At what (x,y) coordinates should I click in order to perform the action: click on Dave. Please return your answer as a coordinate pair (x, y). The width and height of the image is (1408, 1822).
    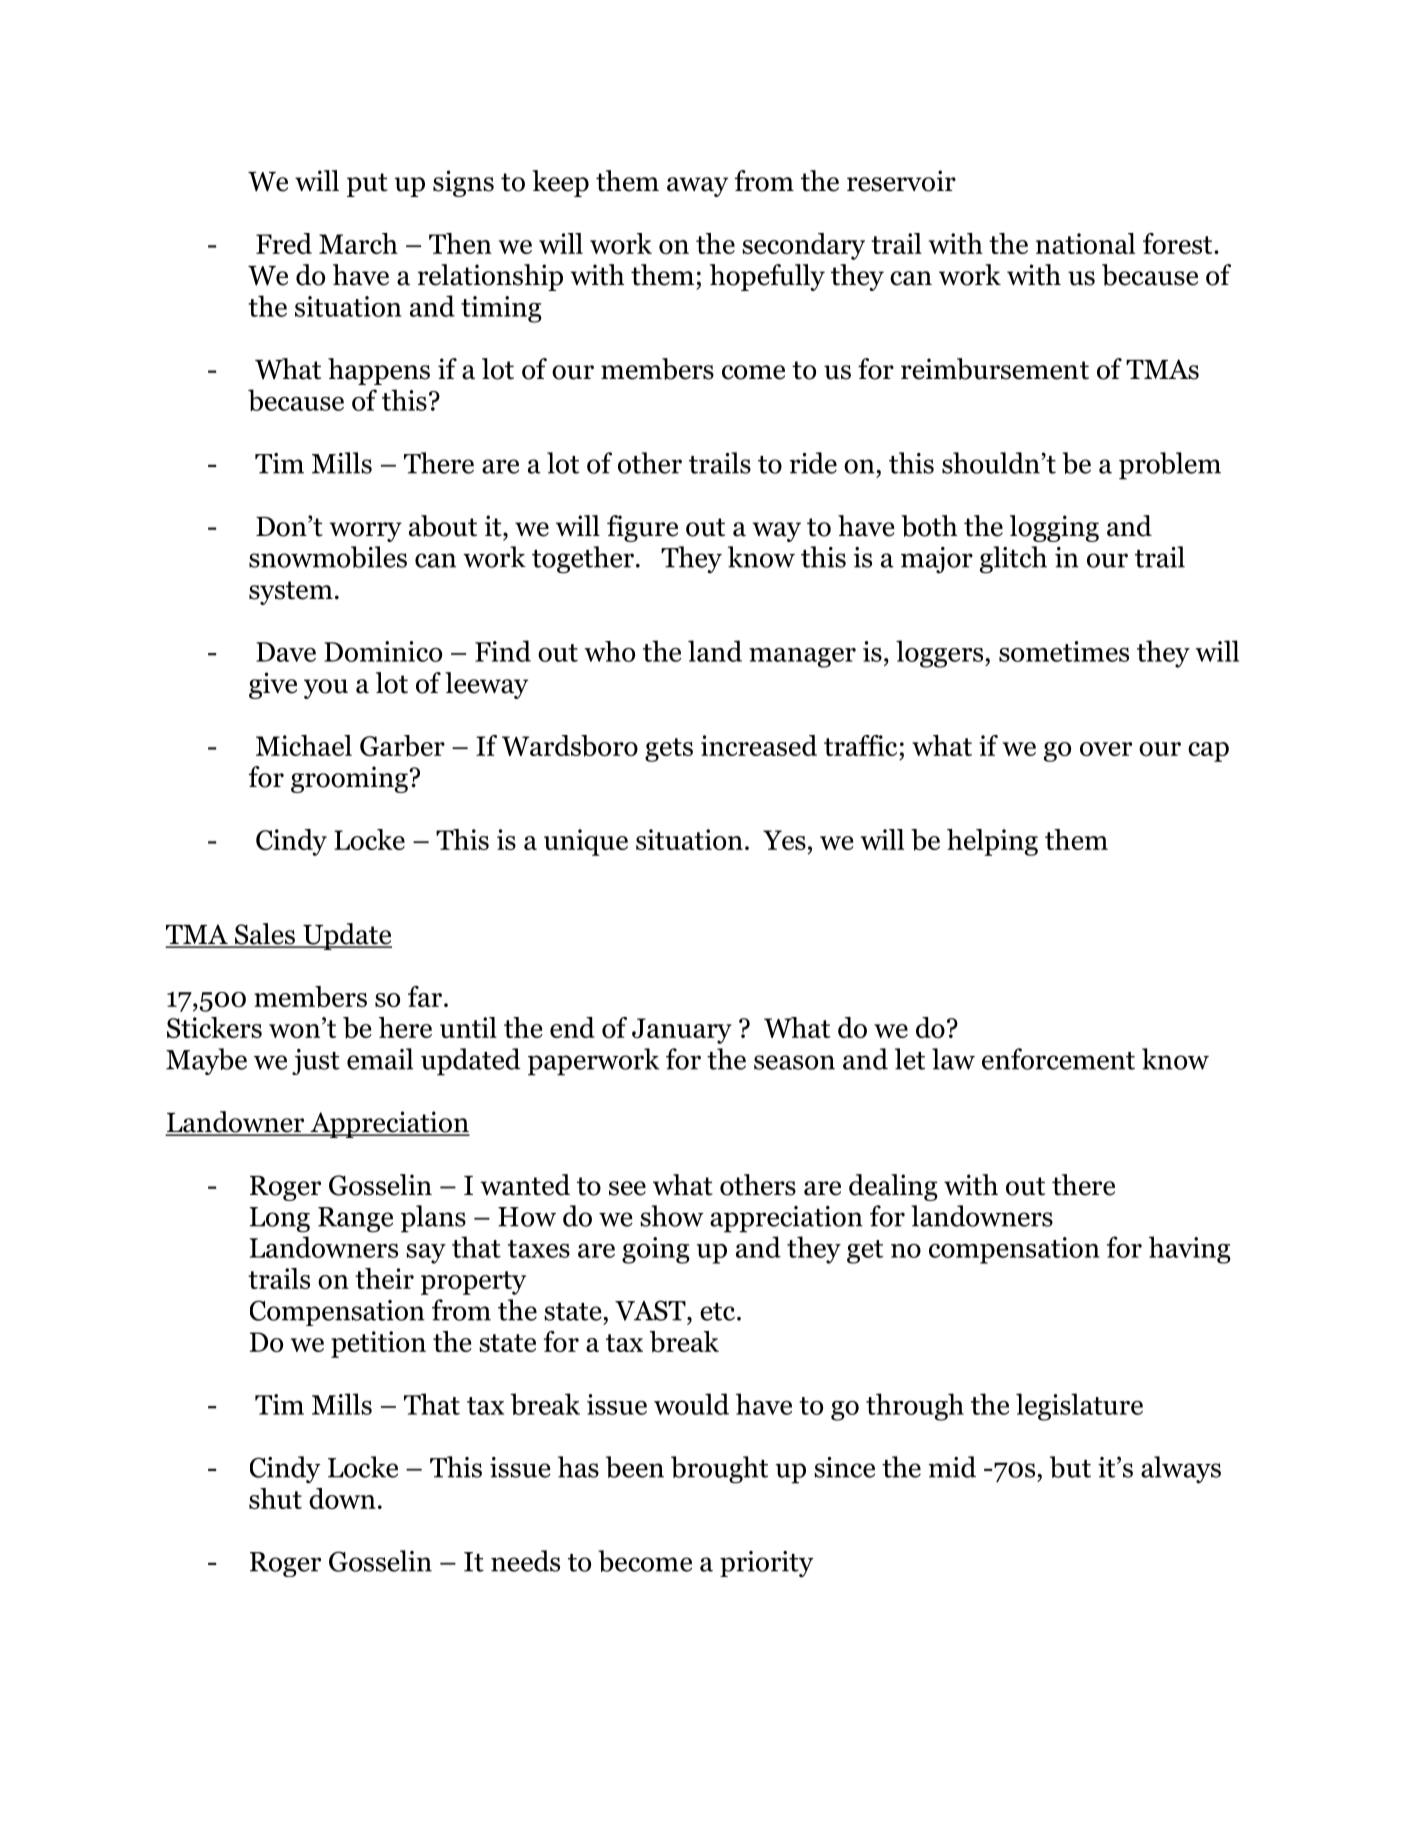
    Looking at the image, I should click on (286, 652).
